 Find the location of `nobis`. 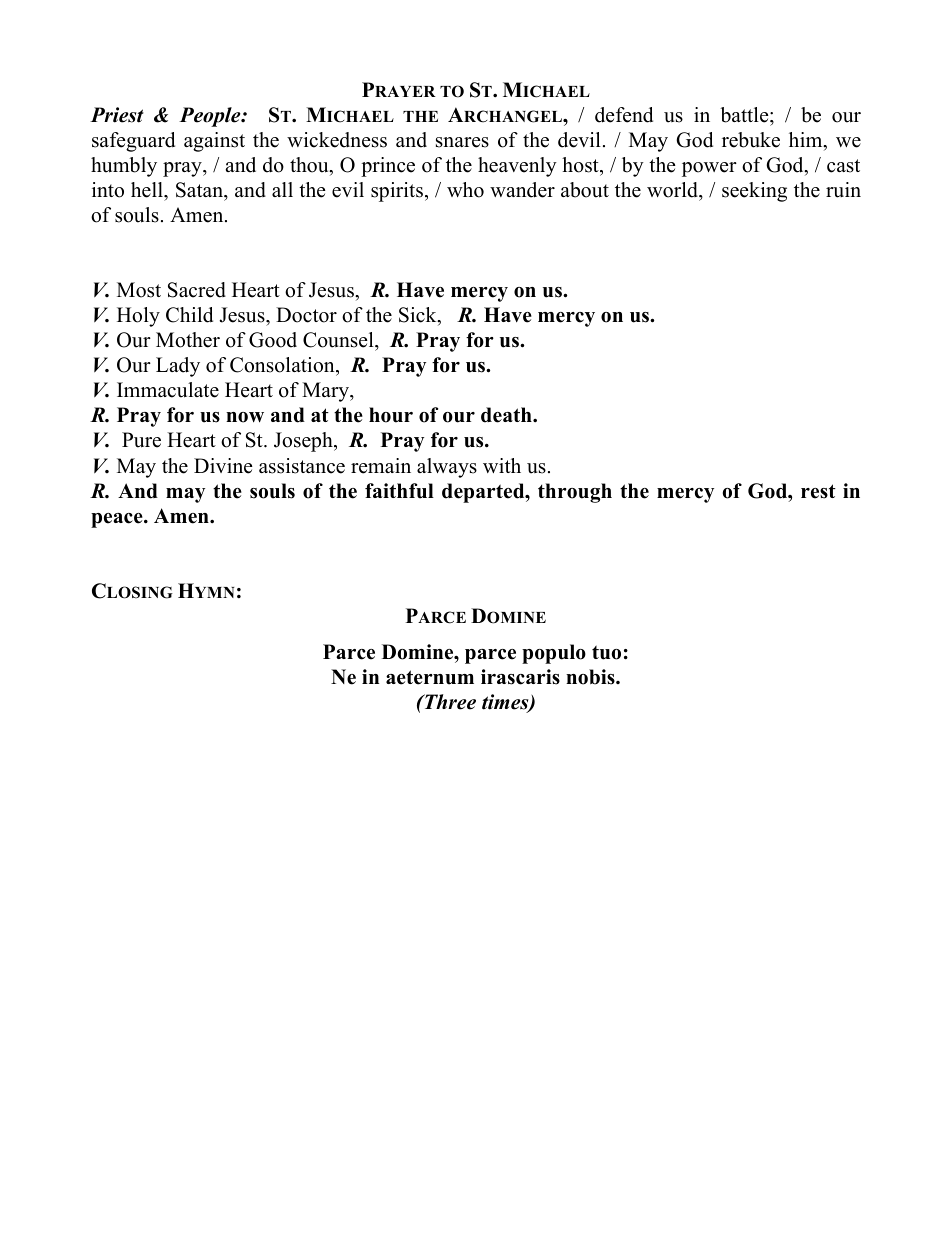

nobis is located at coordinates (591, 677).
